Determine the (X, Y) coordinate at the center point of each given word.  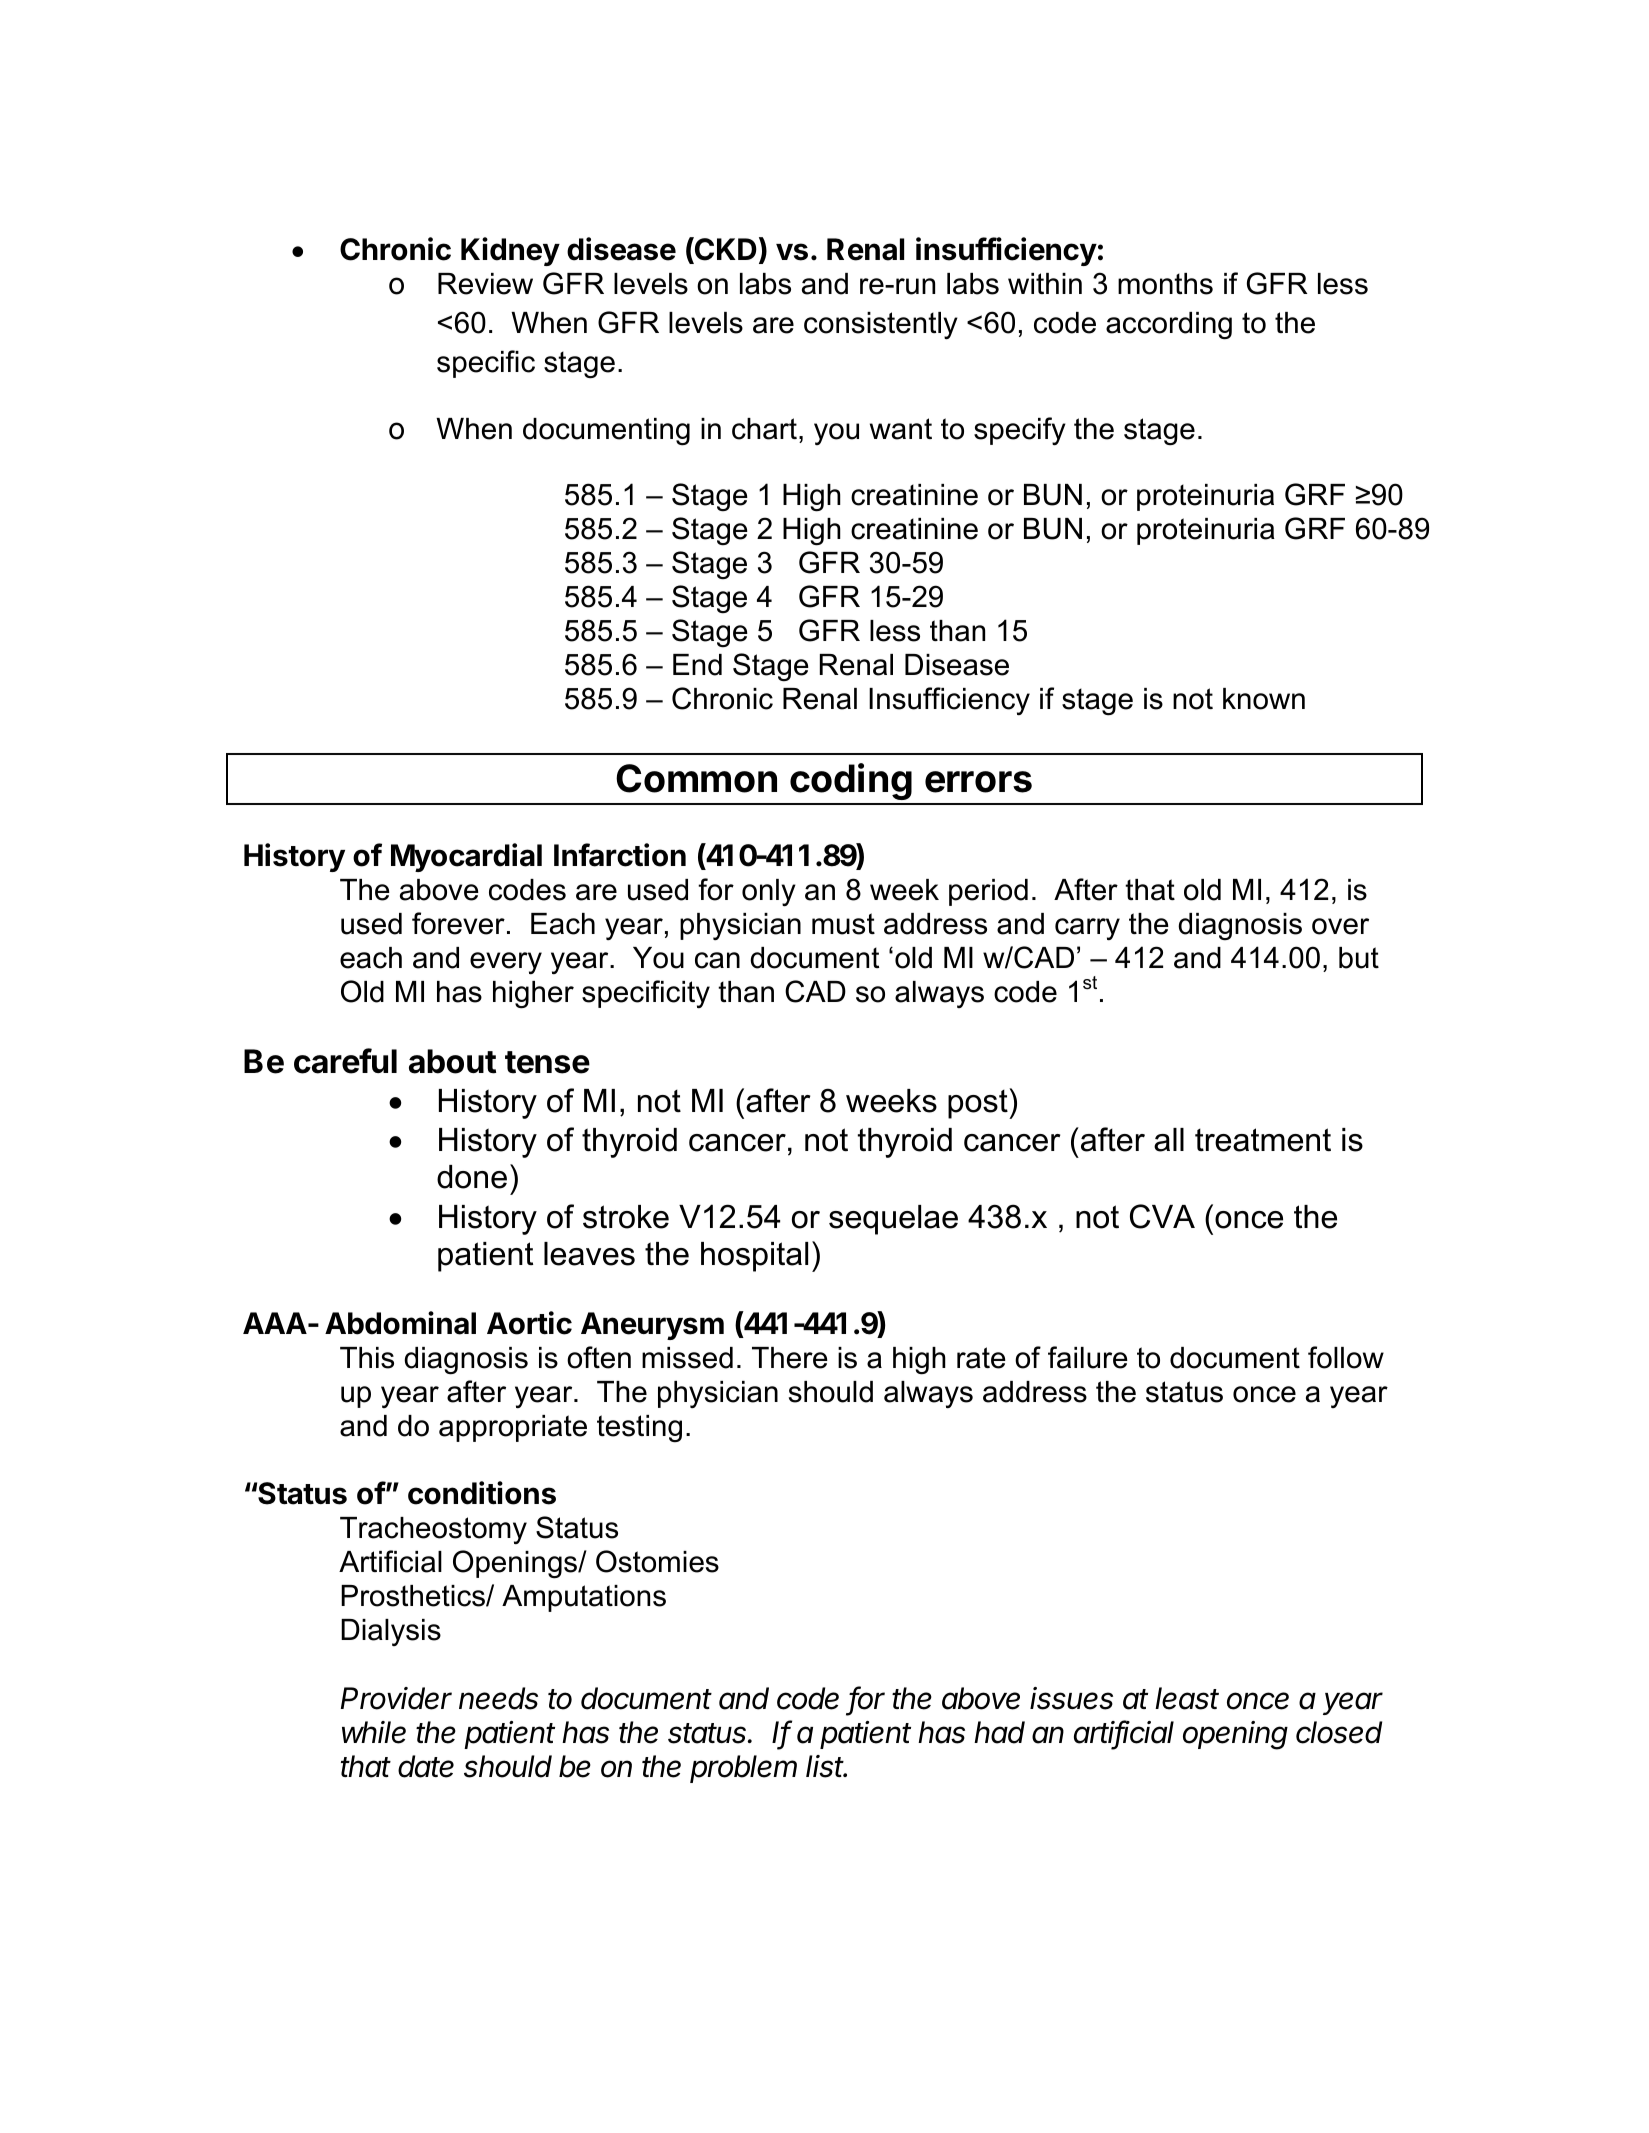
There (790, 1358)
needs (498, 1698)
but (1359, 958)
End (697, 665)
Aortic (529, 1323)
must (843, 924)
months (1165, 284)
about (452, 1061)
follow (1346, 1357)
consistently (881, 326)
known (1264, 699)
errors (978, 782)
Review (485, 284)
